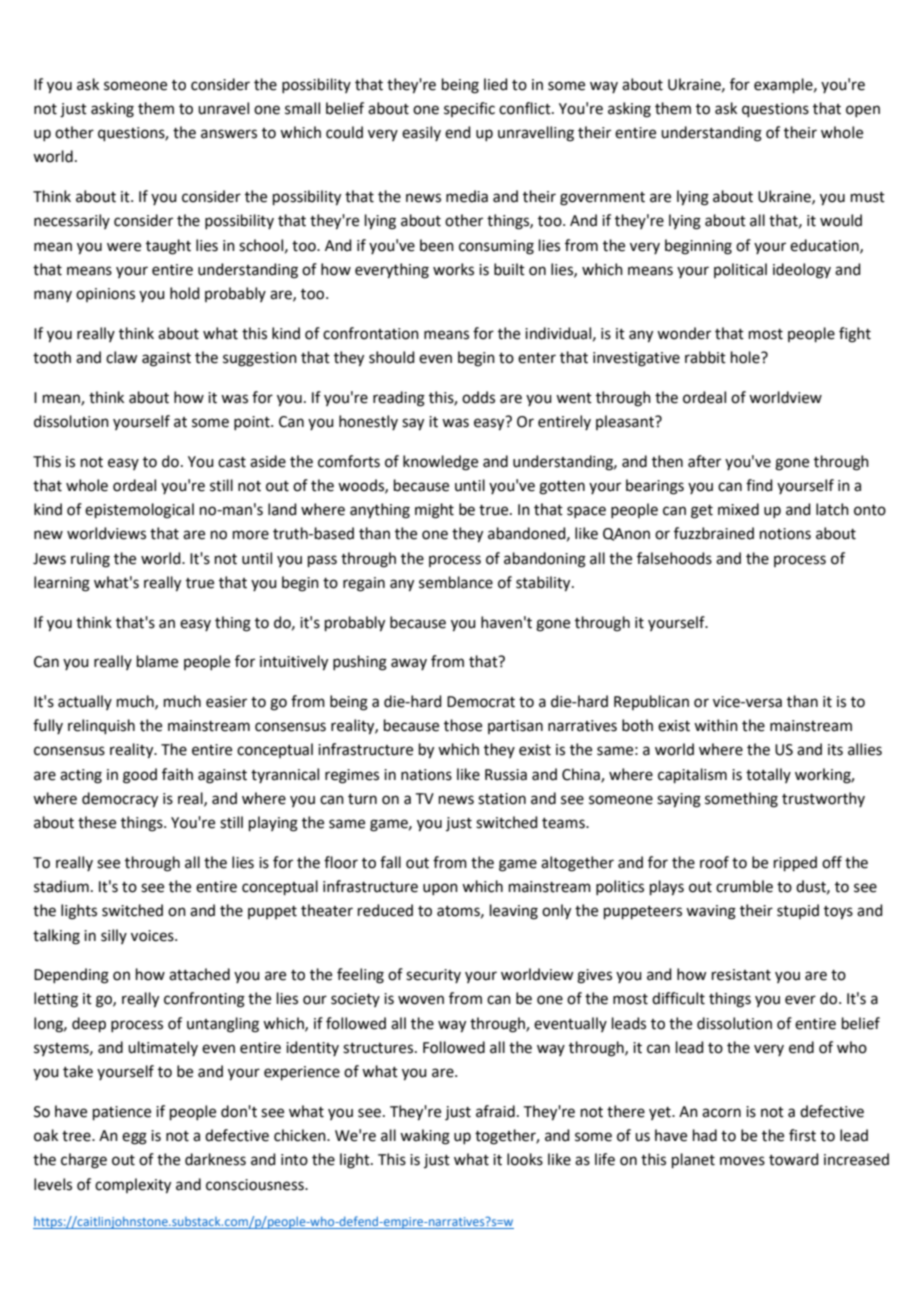  I want to click on away, so click(409, 664).
